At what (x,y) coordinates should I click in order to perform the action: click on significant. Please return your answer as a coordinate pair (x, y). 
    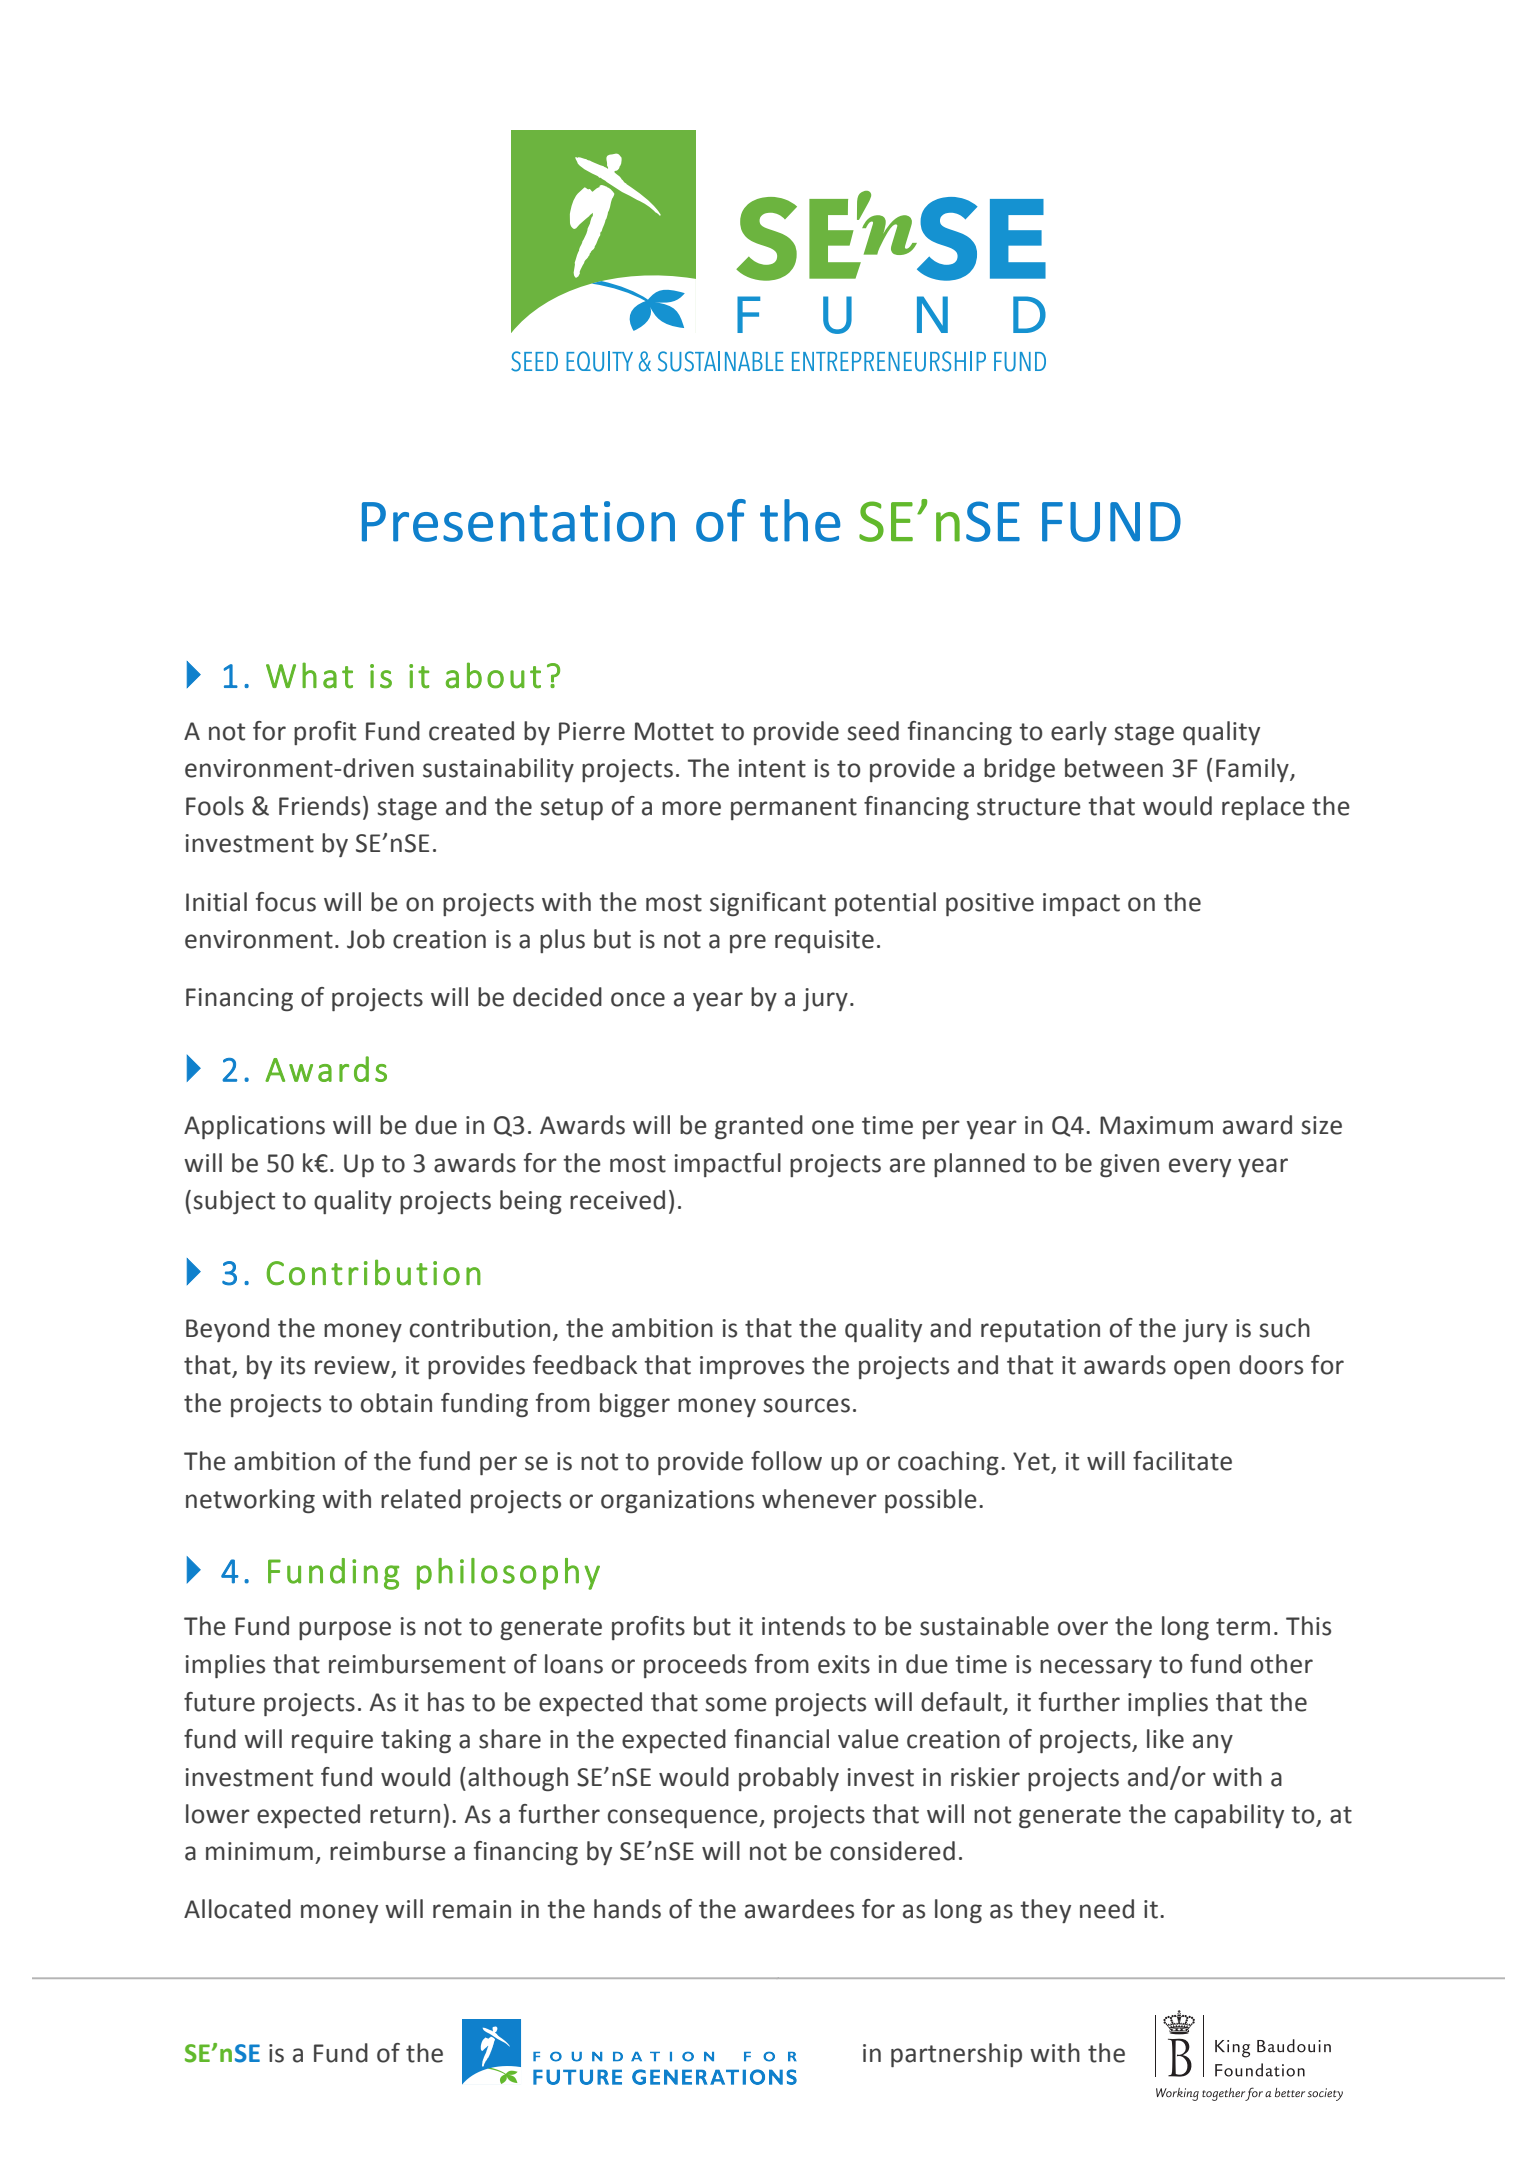
    Looking at the image, I should click on (768, 904).
